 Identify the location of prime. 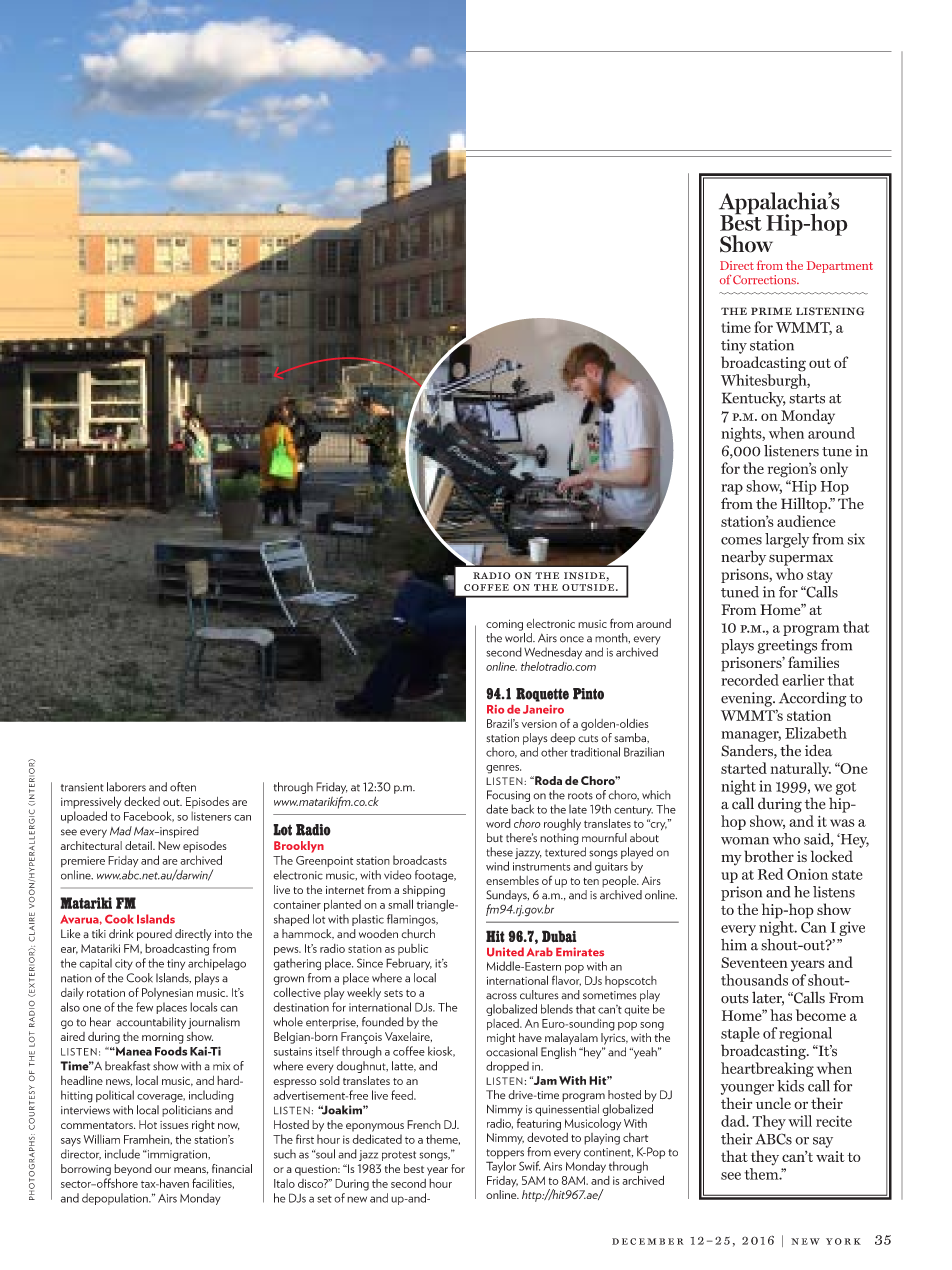
(771, 311).
